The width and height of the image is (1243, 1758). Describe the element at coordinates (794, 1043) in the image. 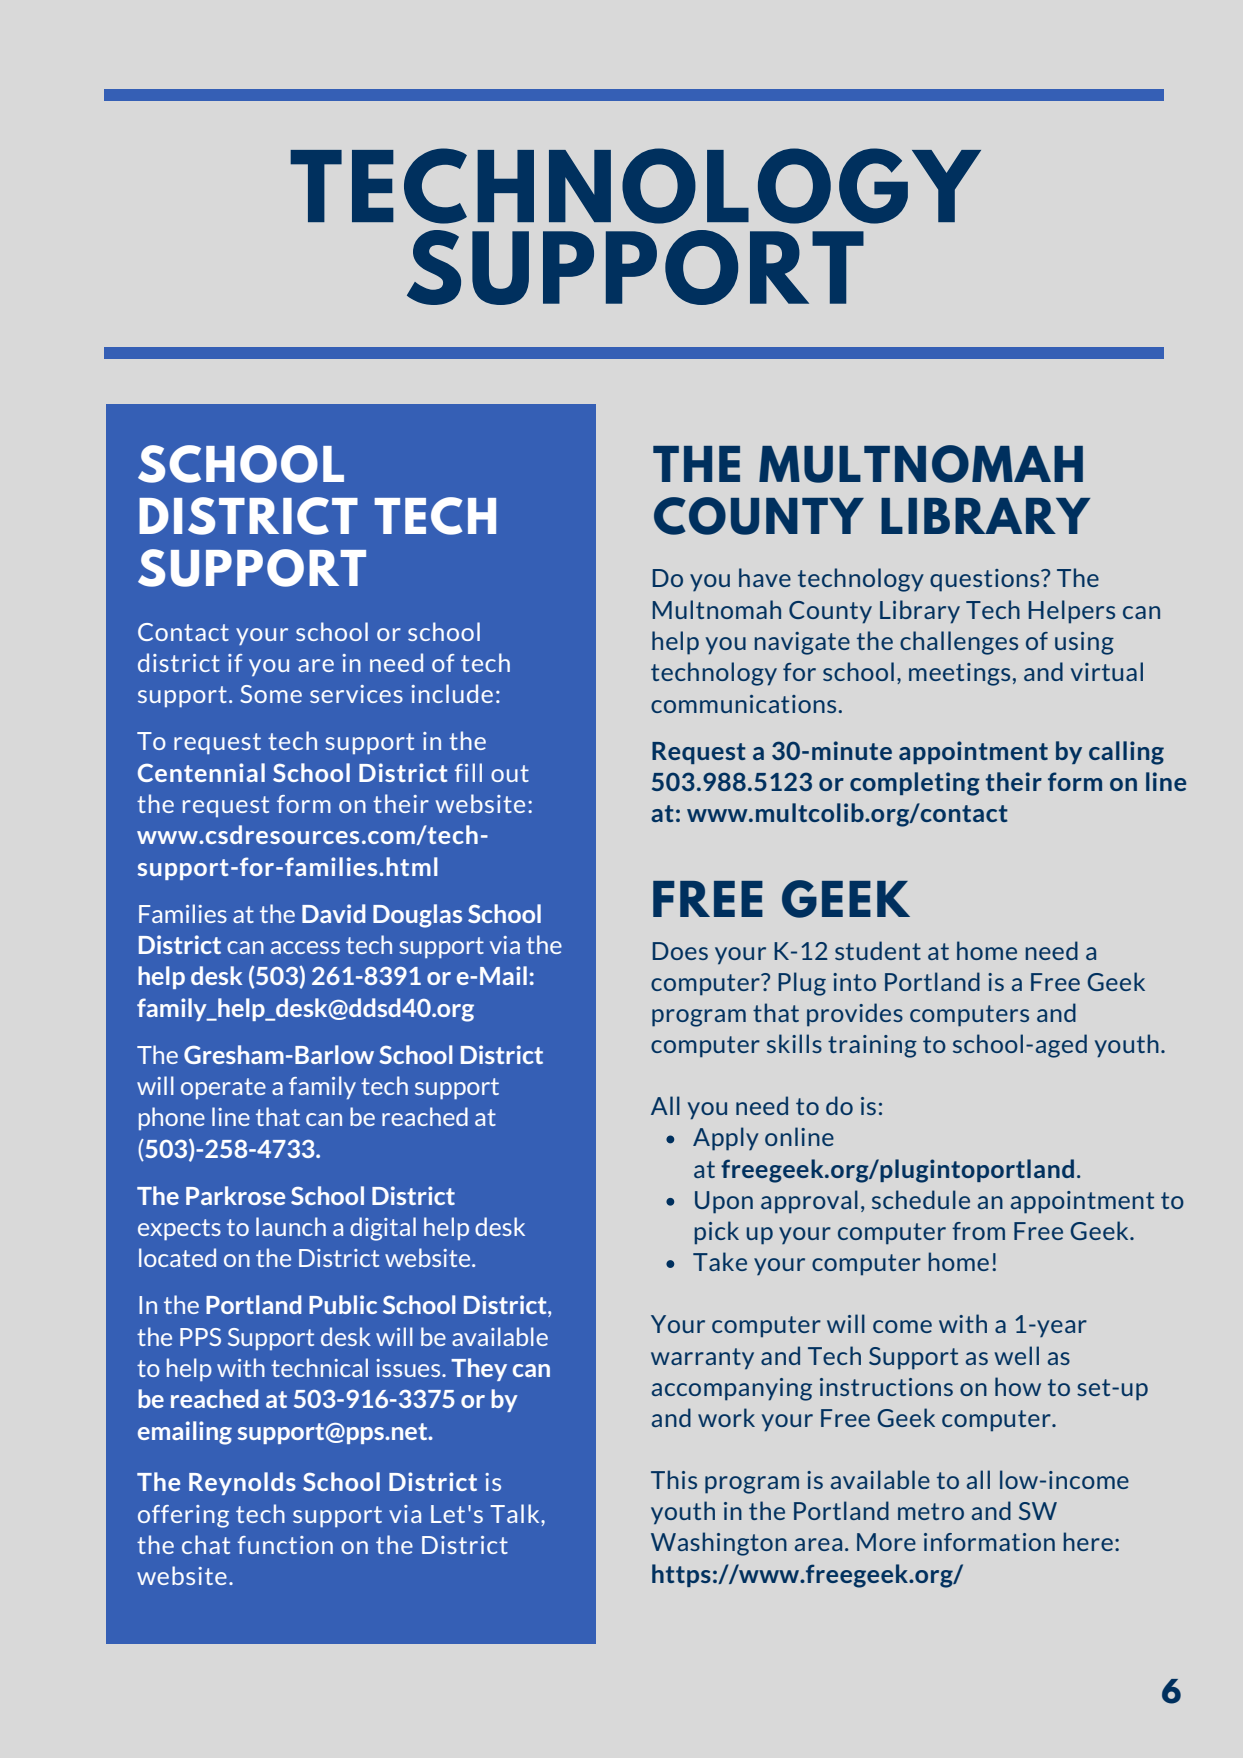

I see `skills` at that location.
